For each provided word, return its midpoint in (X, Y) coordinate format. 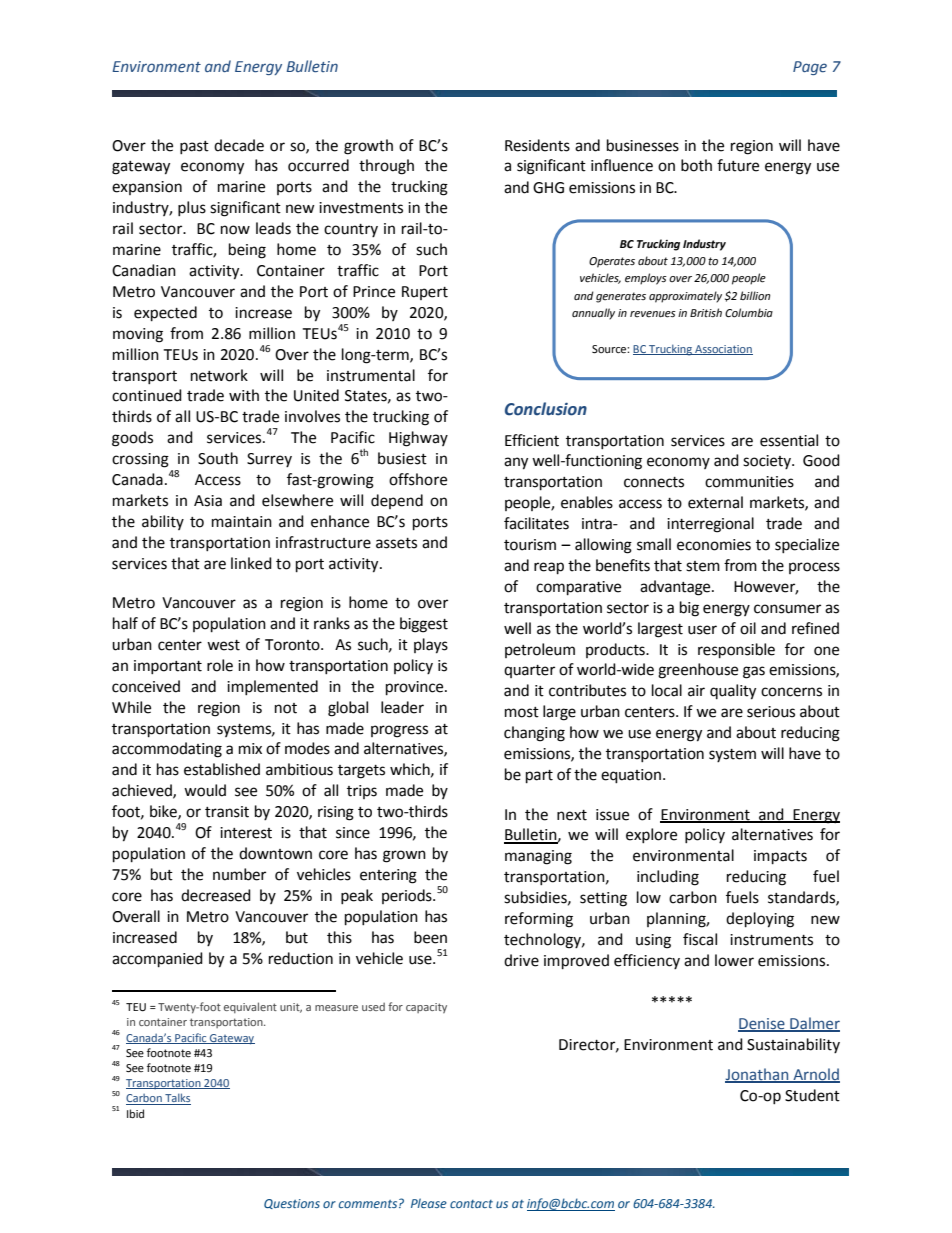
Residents (537, 145)
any (516, 463)
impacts (780, 857)
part (539, 777)
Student (812, 1095)
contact (471, 1204)
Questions (292, 1204)
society (768, 462)
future (738, 165)
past (194, 147)
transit (227, 812)
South (218, 458)
